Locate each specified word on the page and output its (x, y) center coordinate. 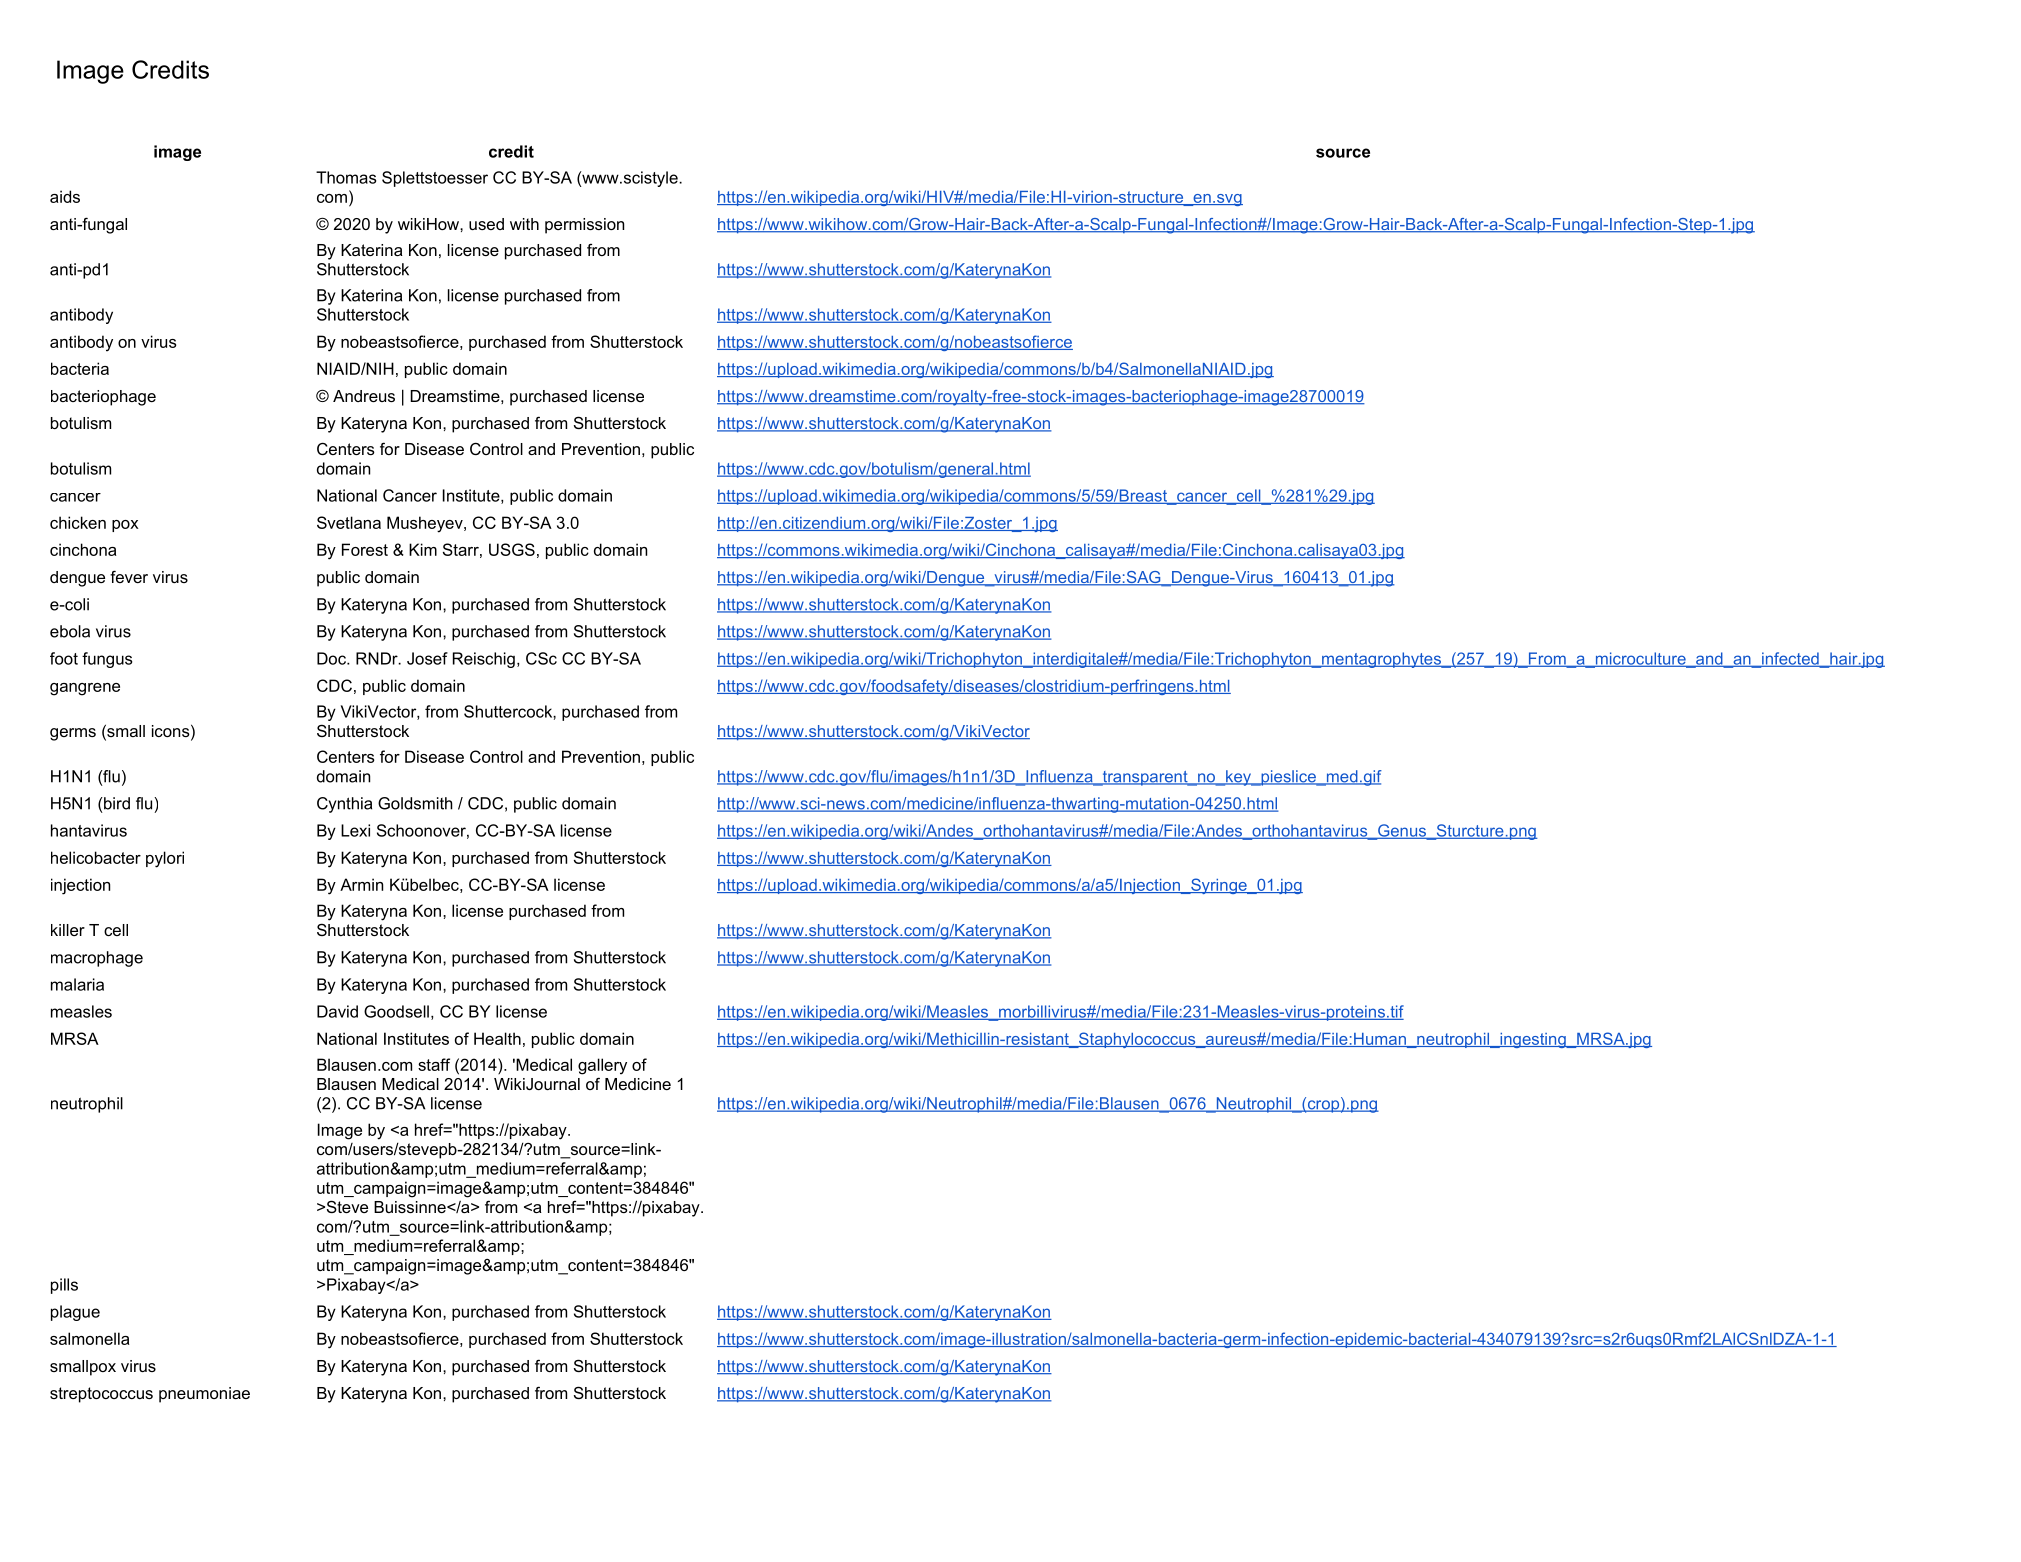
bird (116, 803)
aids (65, 196)
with (524, 224)
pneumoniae (204, 1395)
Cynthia (344, 805)
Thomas (346, 177)
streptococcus (101, 1395)
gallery (602, 1066)
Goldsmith (415, 803)
